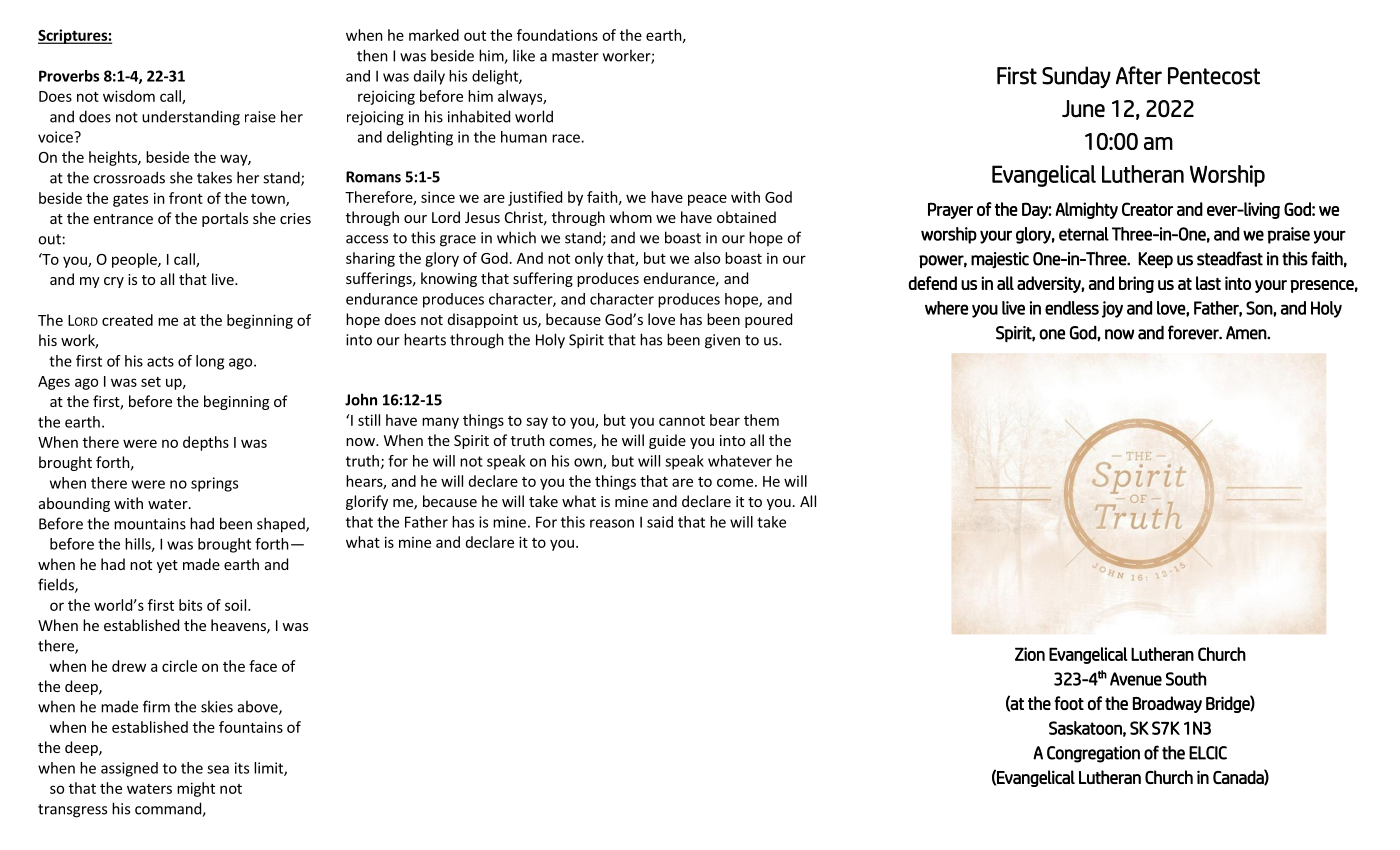 This screenshot has width=1400, height=850. Describe the element at coordinates (179, 666) in the screenshot. I see `circle` at that location.
